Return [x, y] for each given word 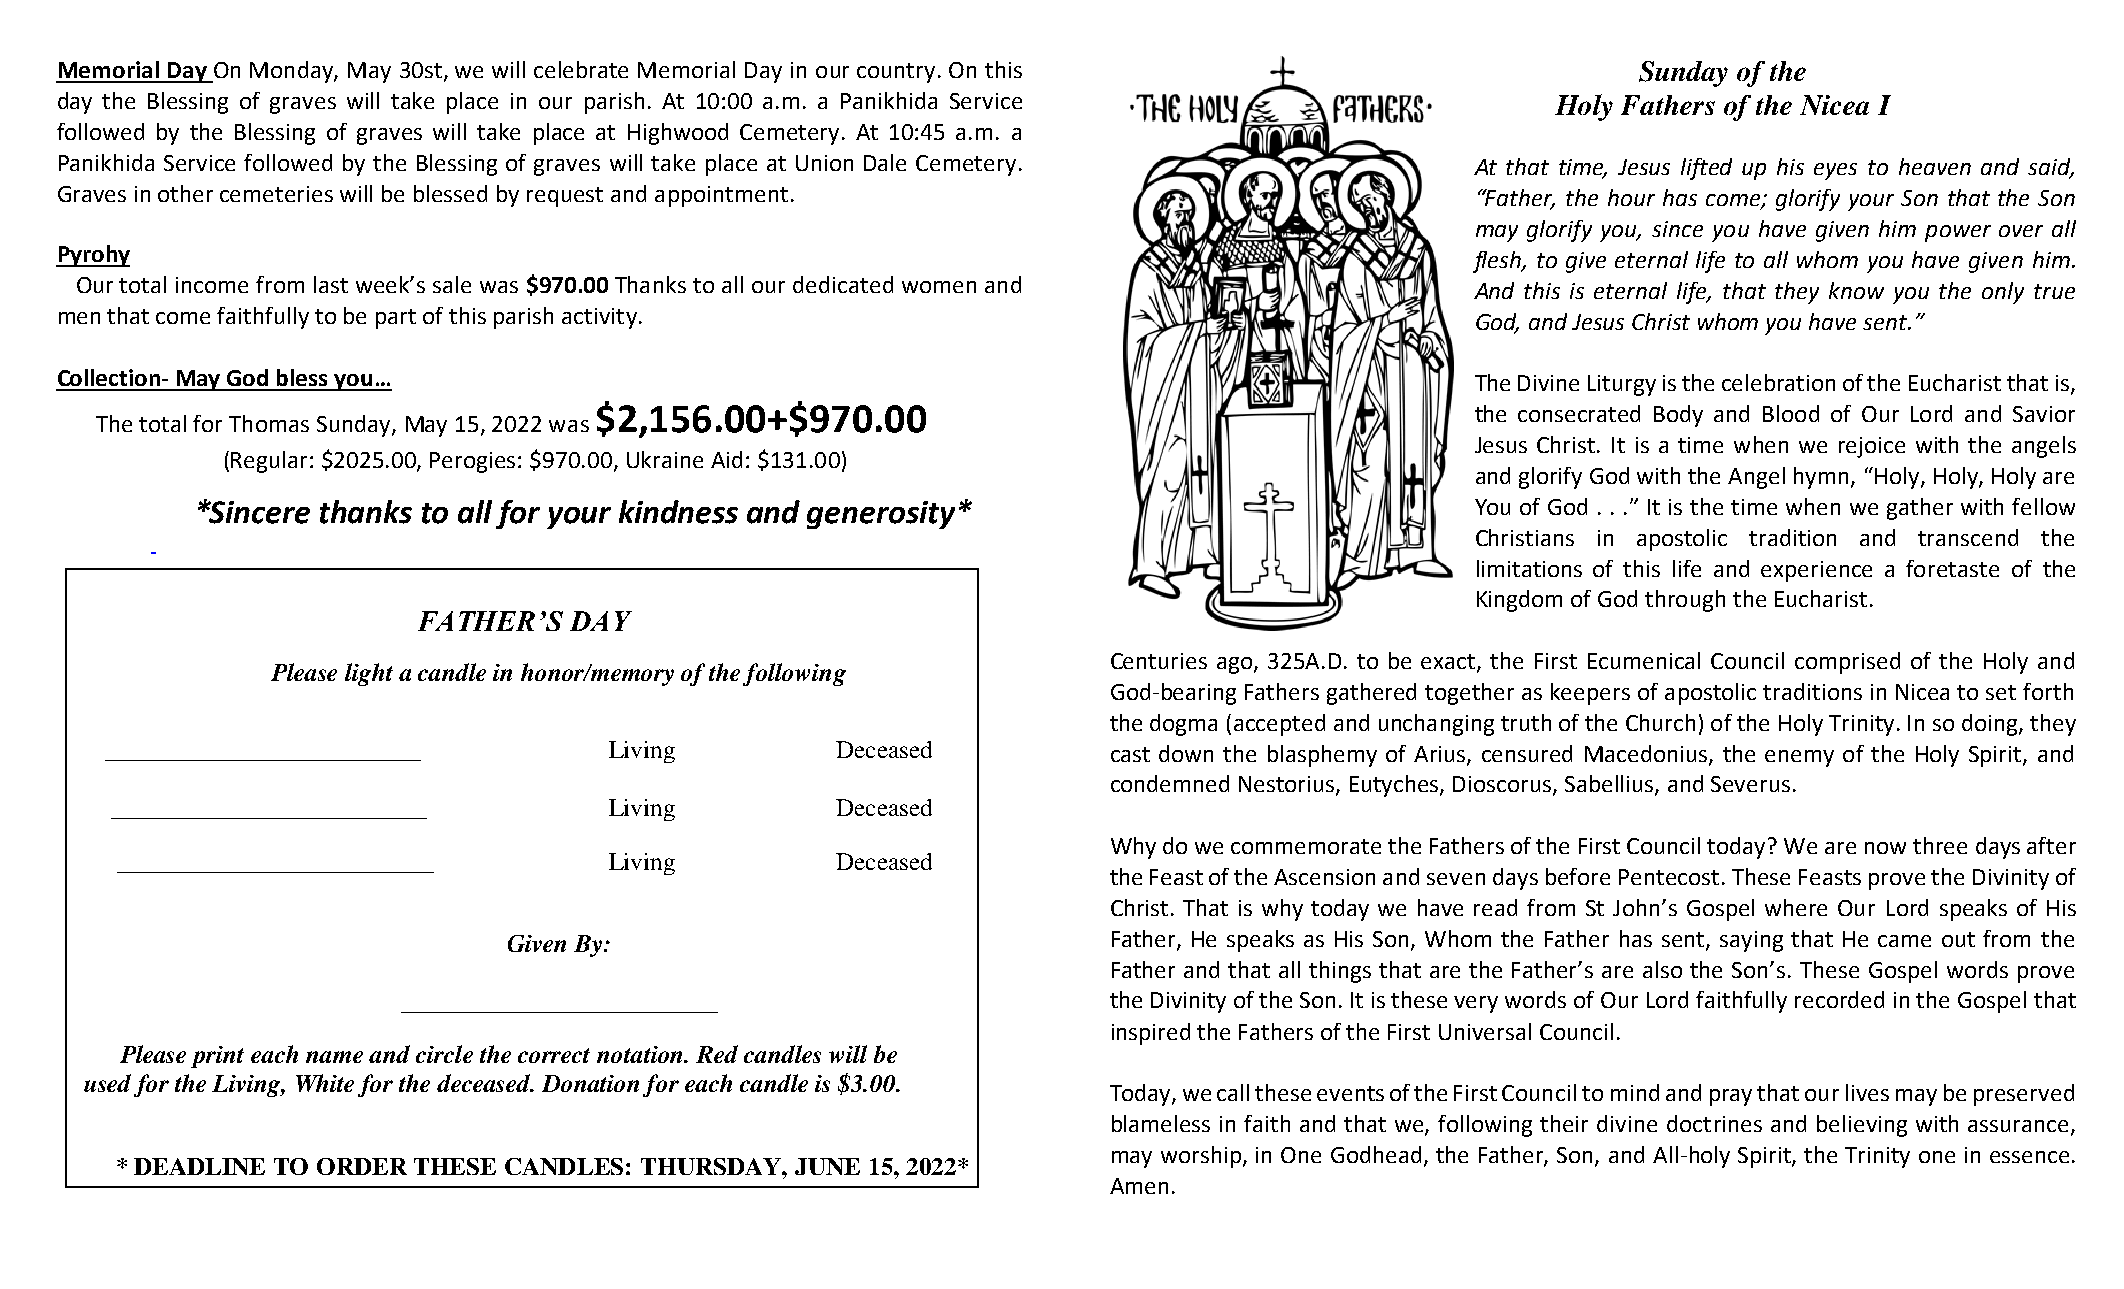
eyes [1835, 171]
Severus [1750, 784]
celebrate [581, 69]
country [898, 73]
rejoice [1872, 447]
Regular [271, 462]
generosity [881, 515]
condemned [1170, 783]
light [369, 674]
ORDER [362, 1166]
